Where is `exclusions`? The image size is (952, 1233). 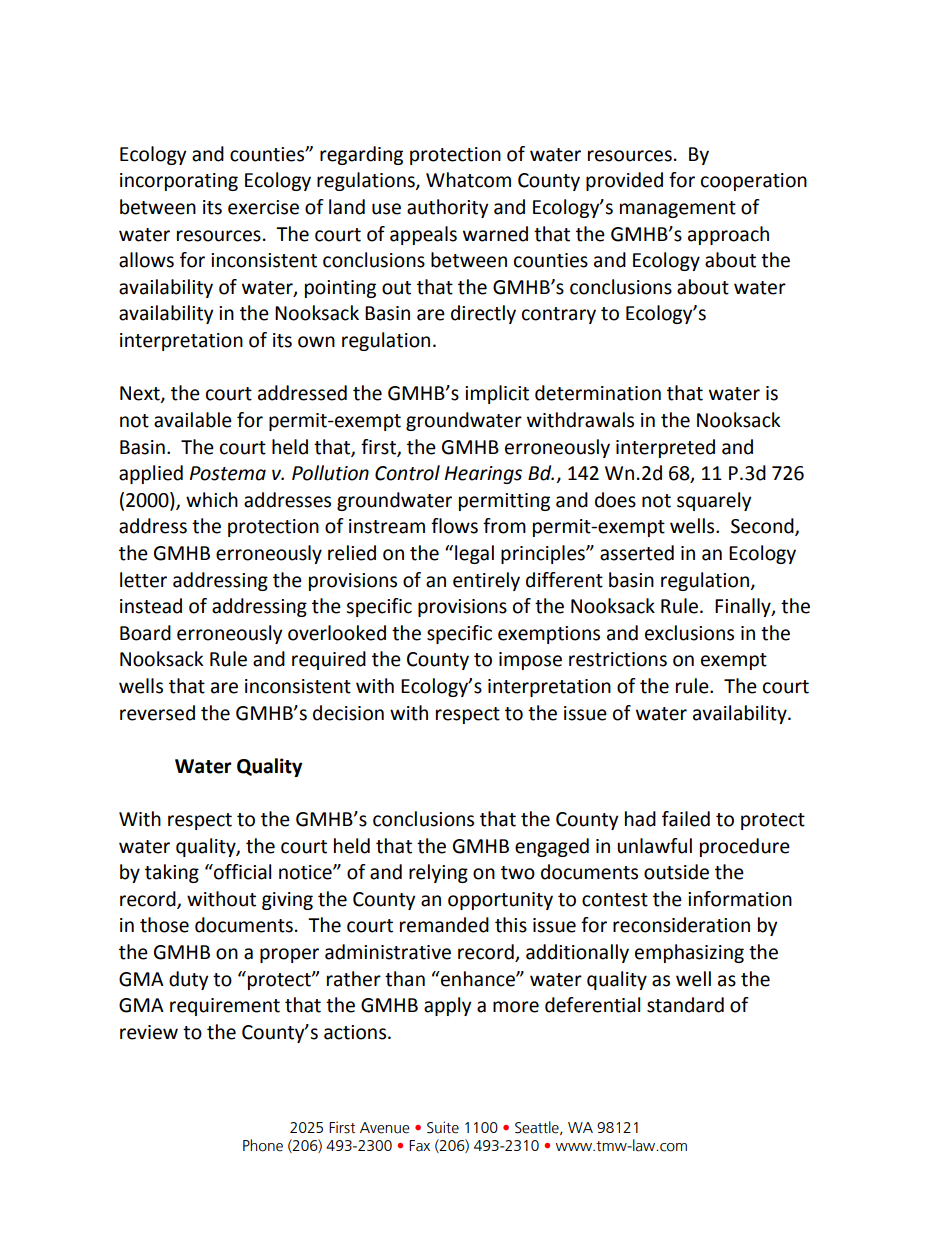 exclusions is located at coordinates (689, 633).
